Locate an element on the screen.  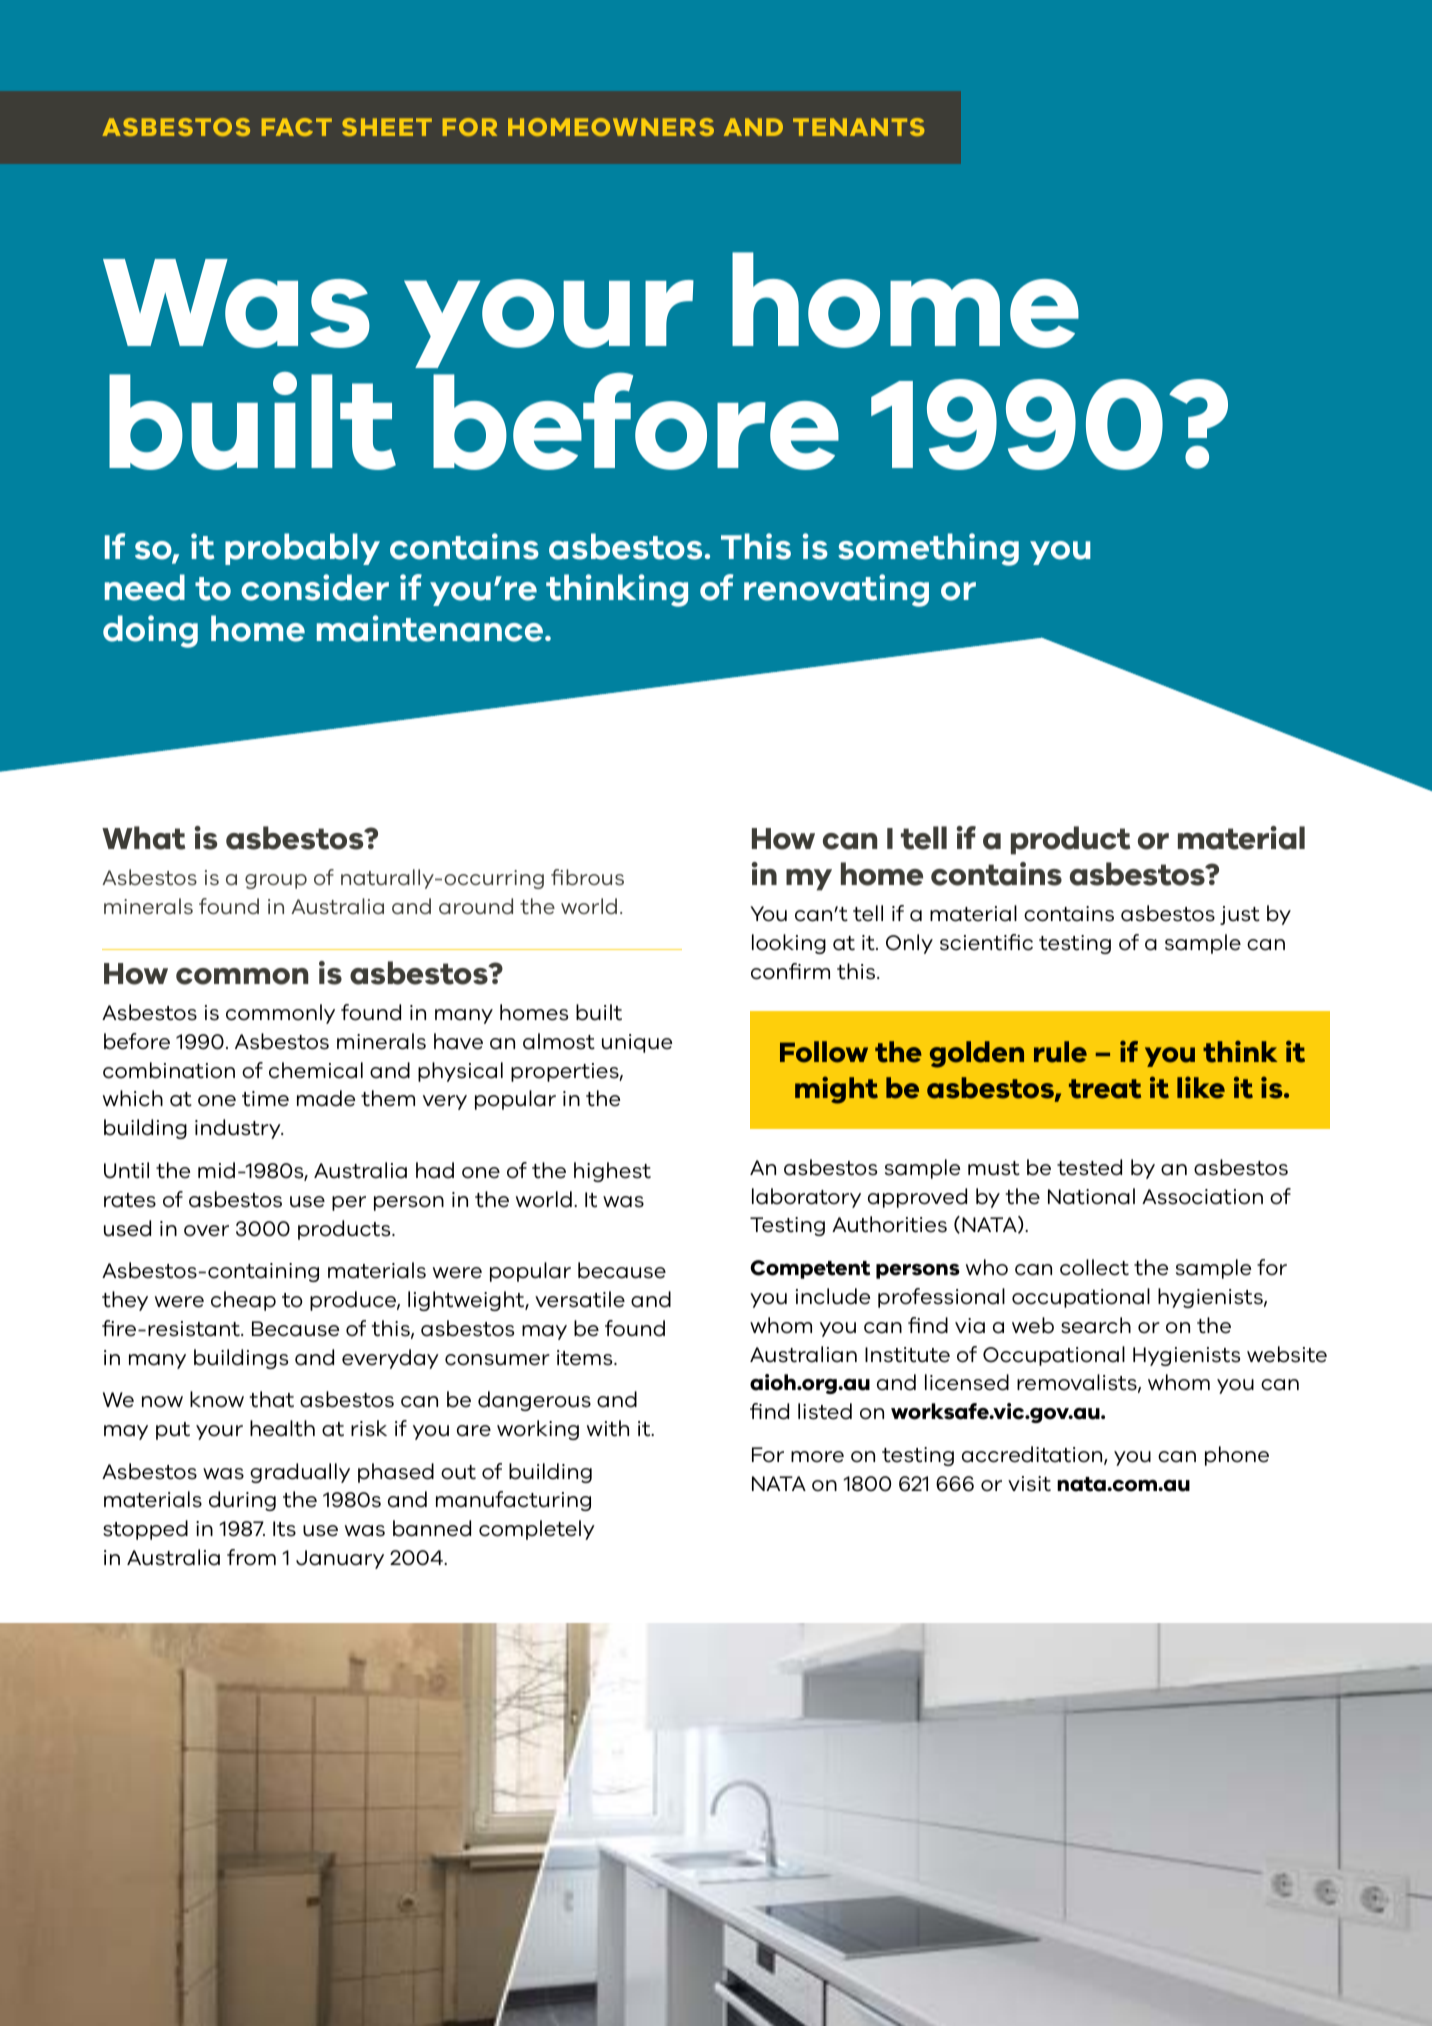
SHEET is located at coordinates (387, 127).
